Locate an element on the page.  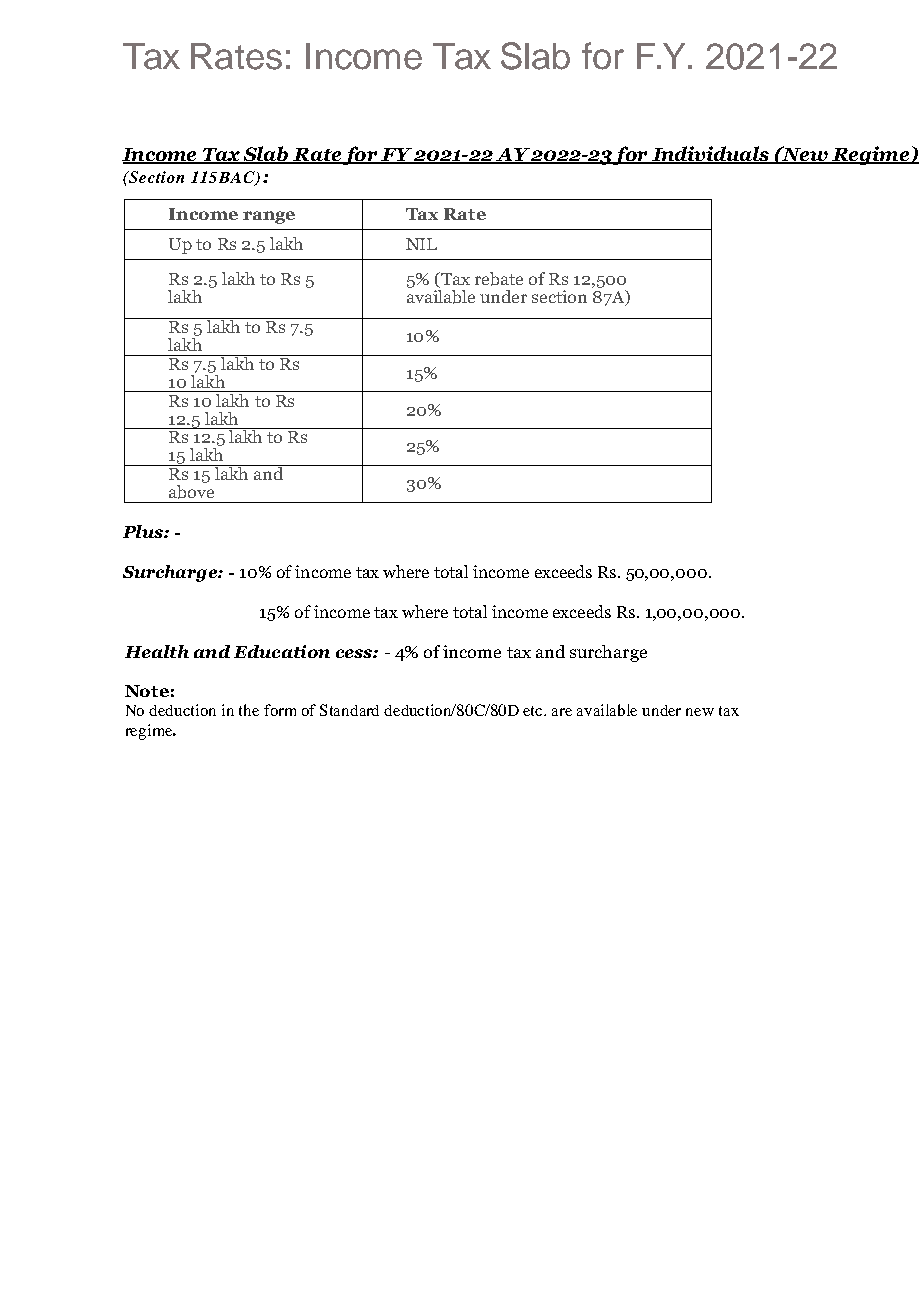
the is located at coordinates (249, 710).
